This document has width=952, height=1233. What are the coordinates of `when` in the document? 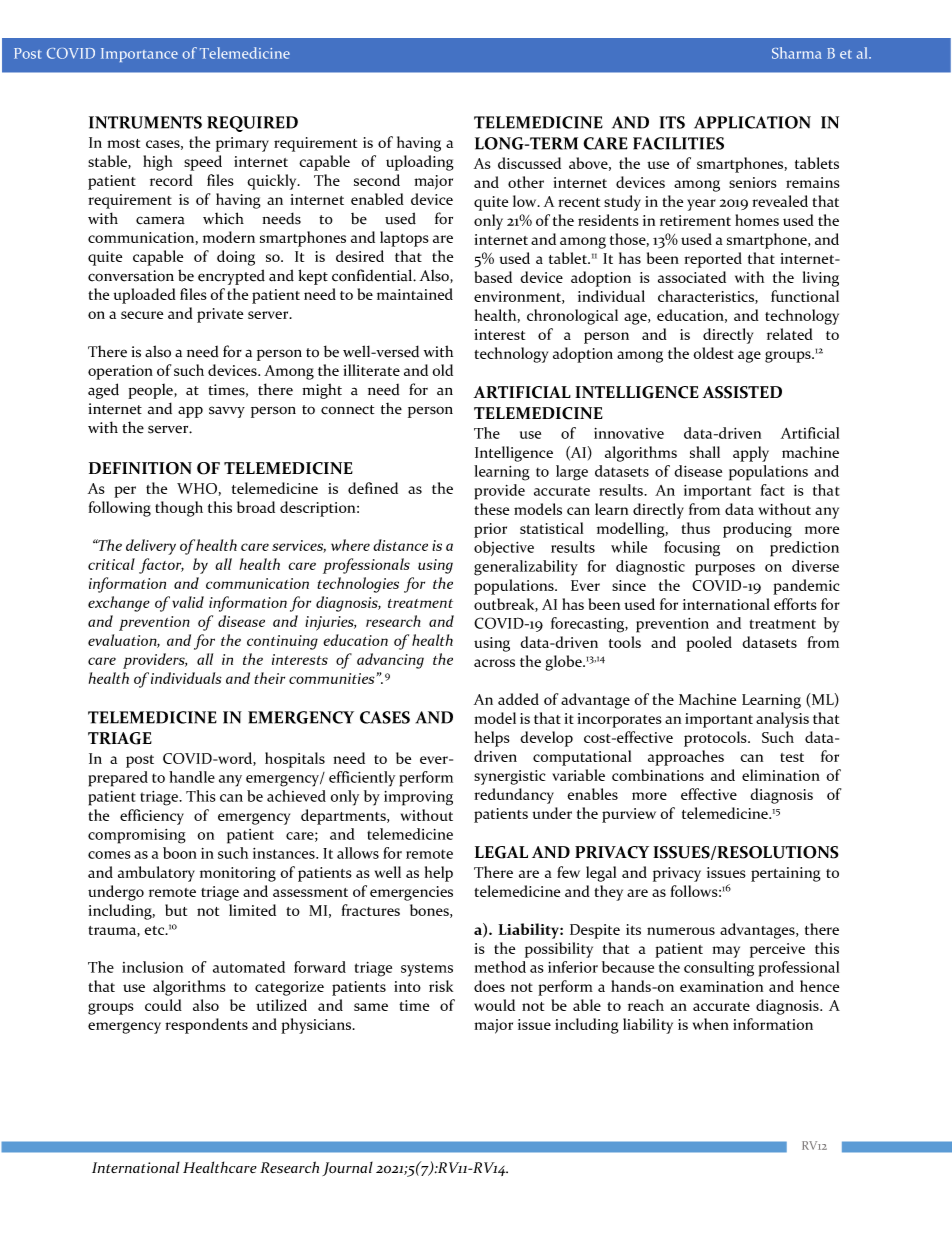 It's located at (711, 1024).
